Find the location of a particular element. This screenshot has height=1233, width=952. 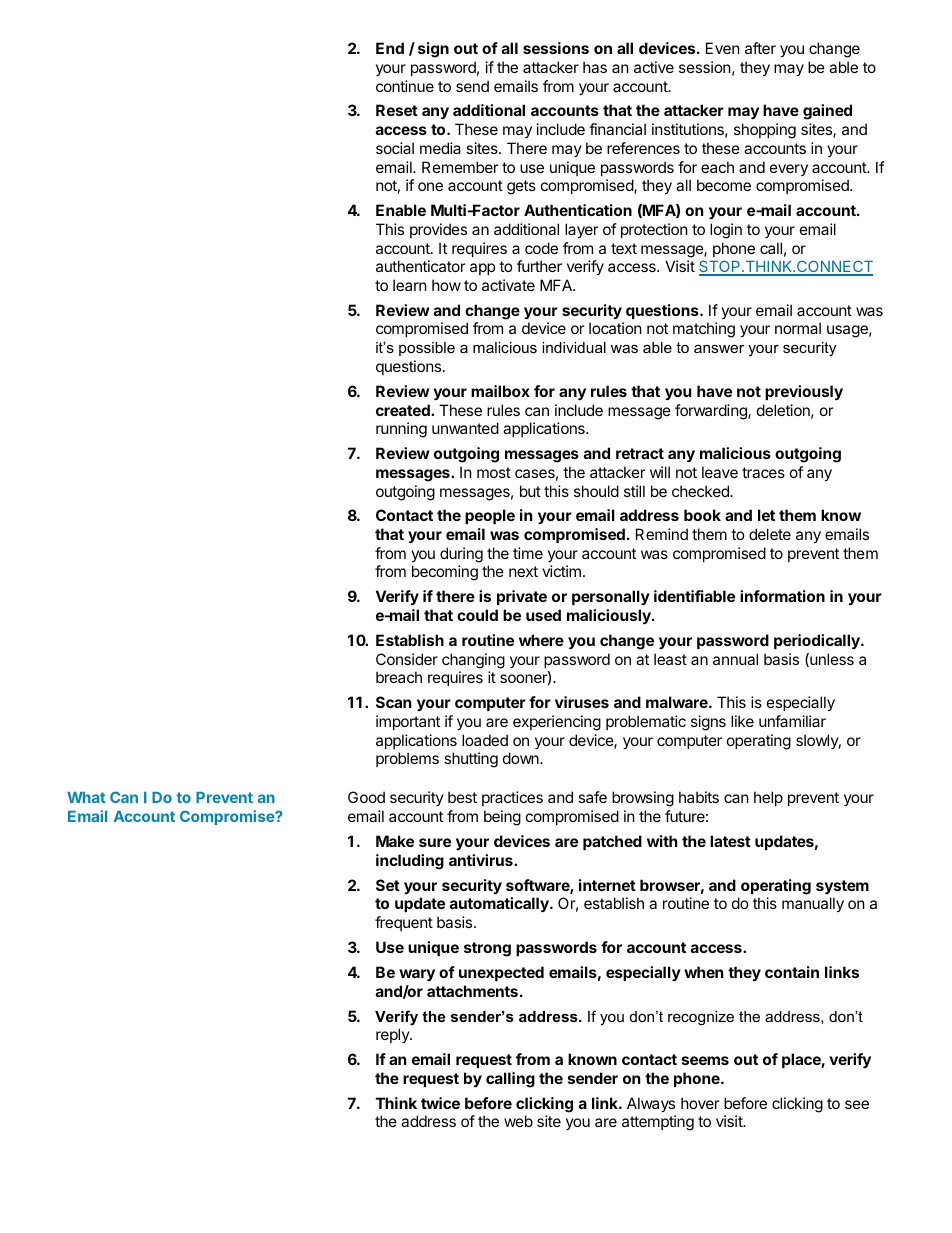

traces is located at coordinates (763, 472).
